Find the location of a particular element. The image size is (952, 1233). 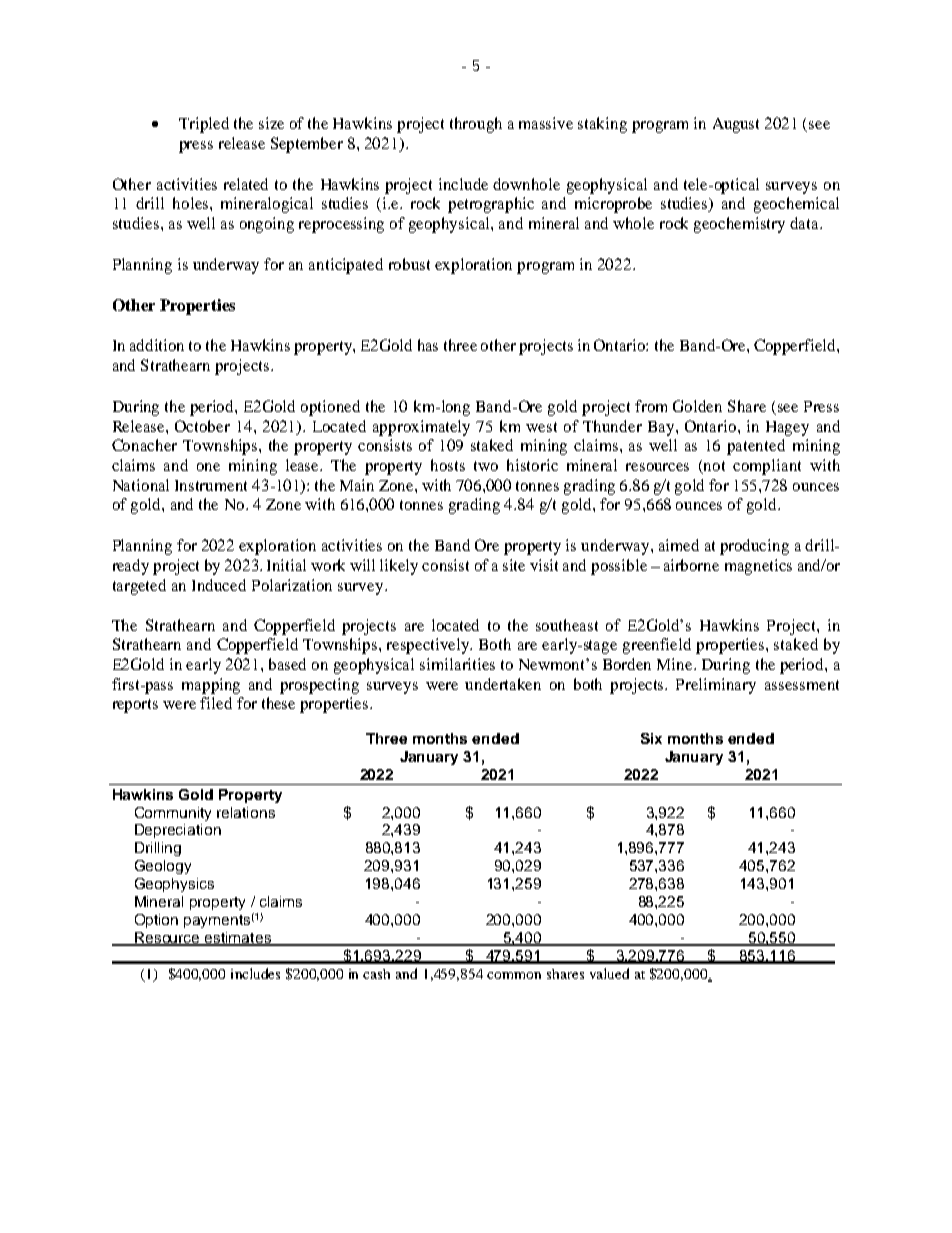

approximately is located at coordinates (421, 428).
